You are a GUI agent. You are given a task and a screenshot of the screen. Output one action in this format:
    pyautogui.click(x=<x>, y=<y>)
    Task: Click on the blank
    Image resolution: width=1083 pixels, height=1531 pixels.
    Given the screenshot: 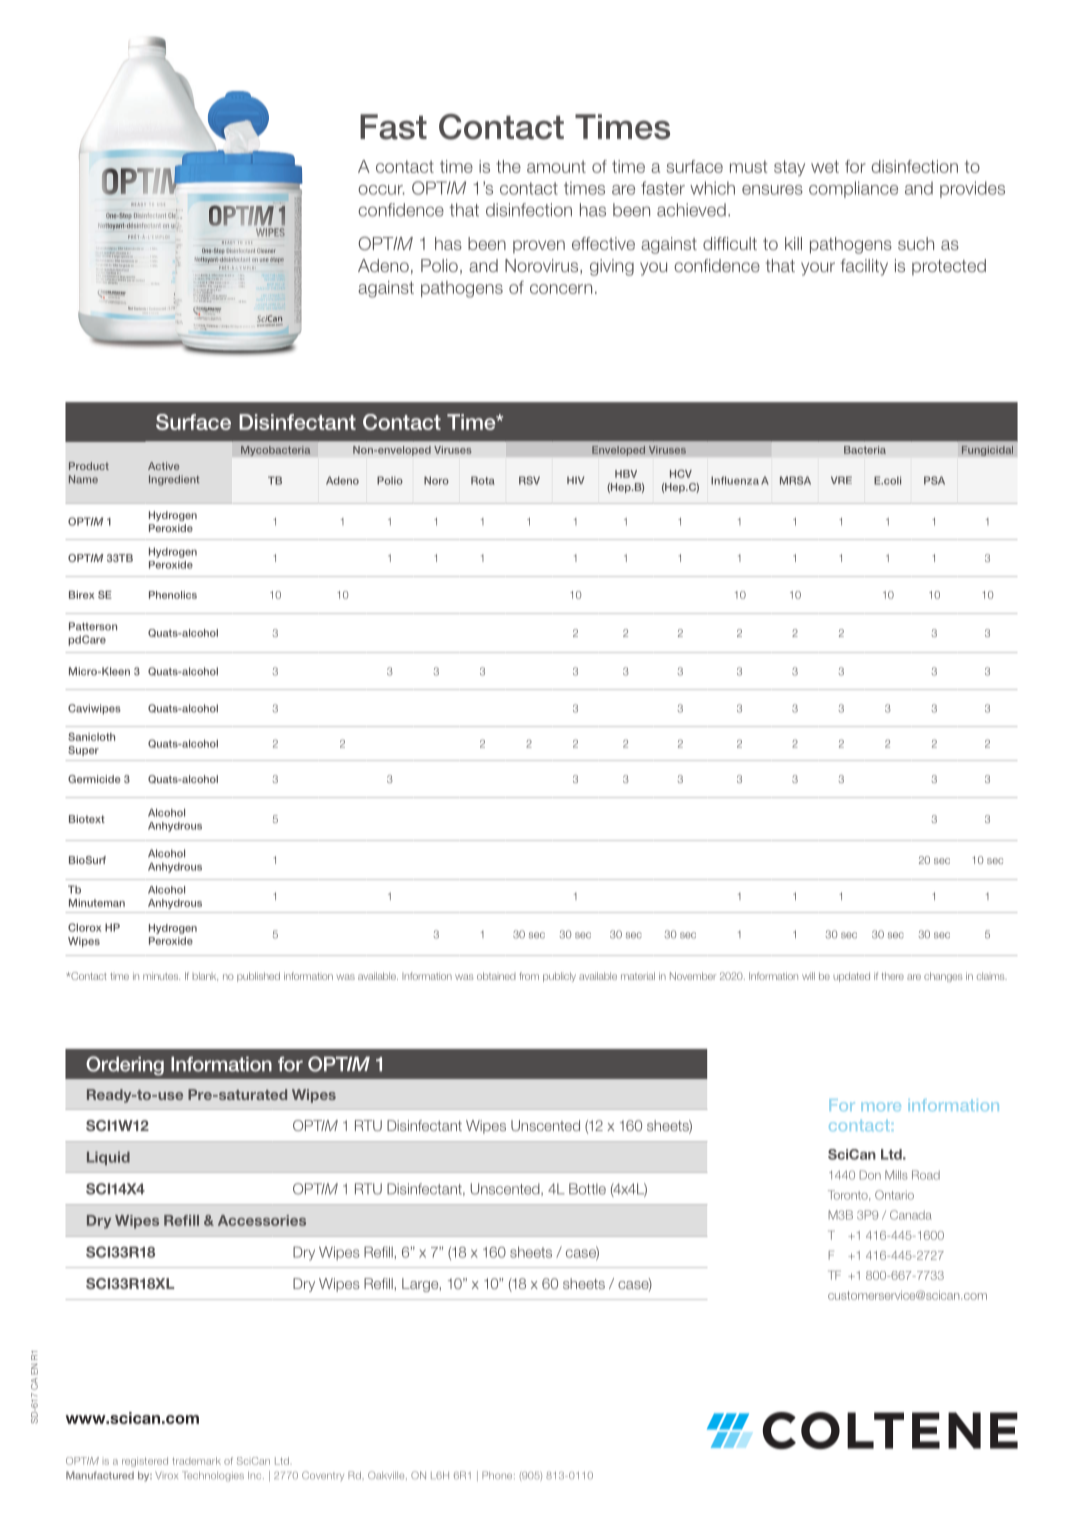 What is the action you would take?
    pyautogui.click(x=205, y=976)
